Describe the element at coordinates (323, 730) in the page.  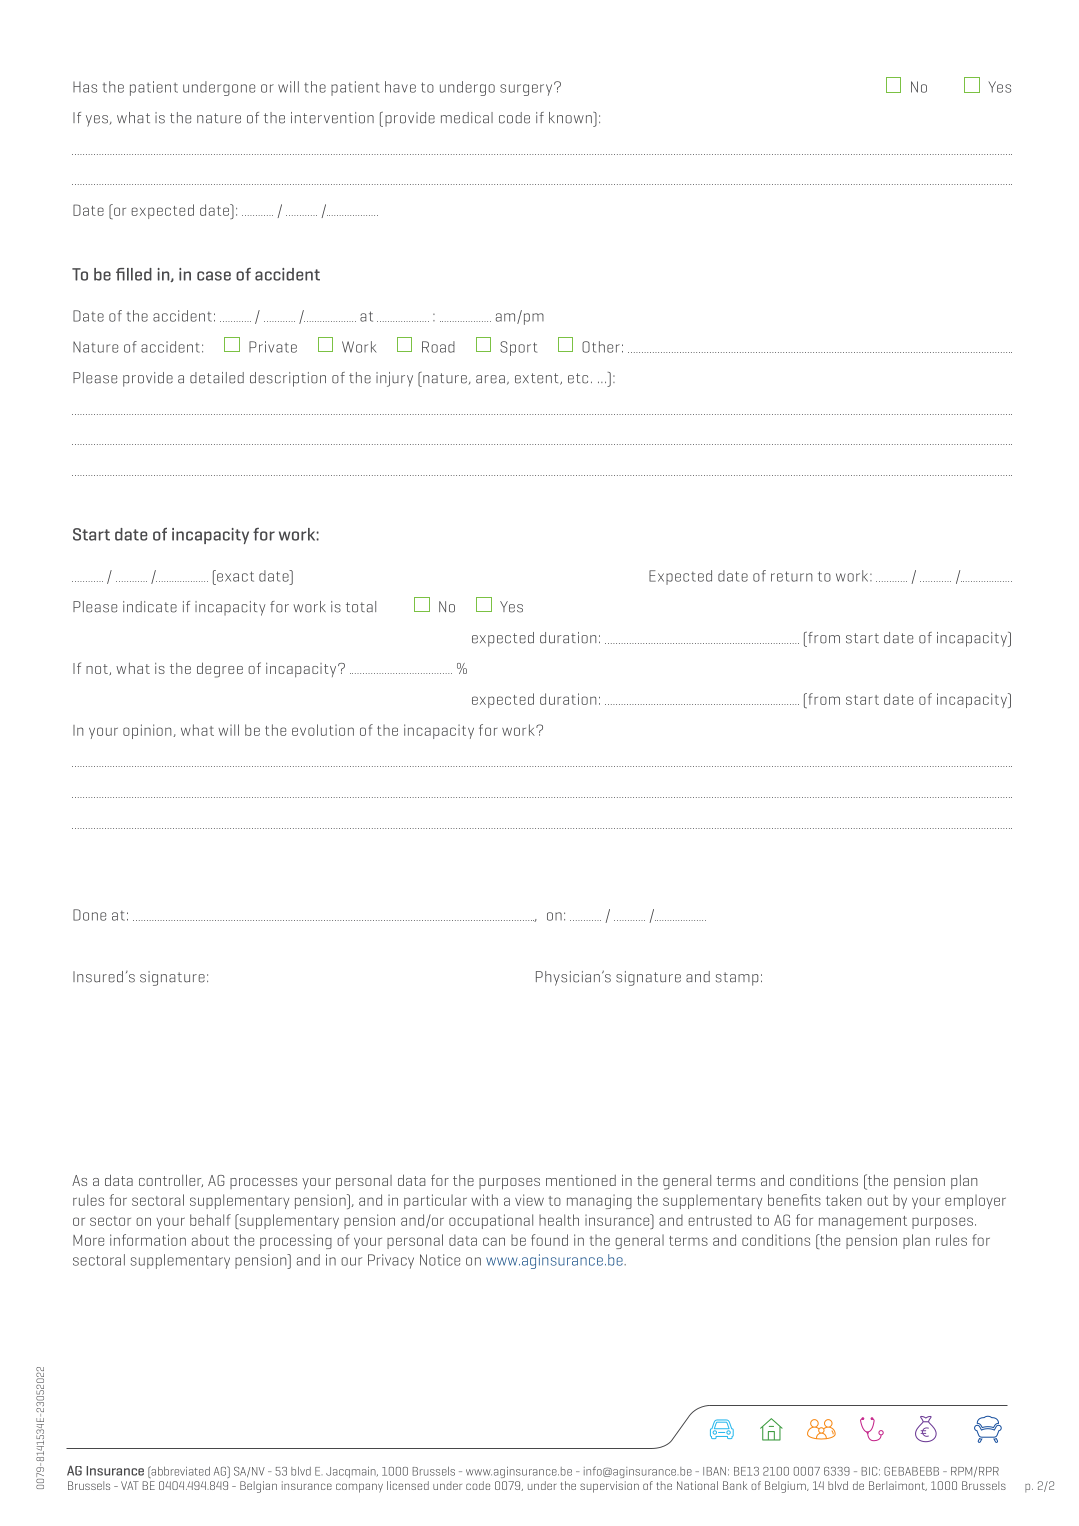
I see `evolution` at that location.
